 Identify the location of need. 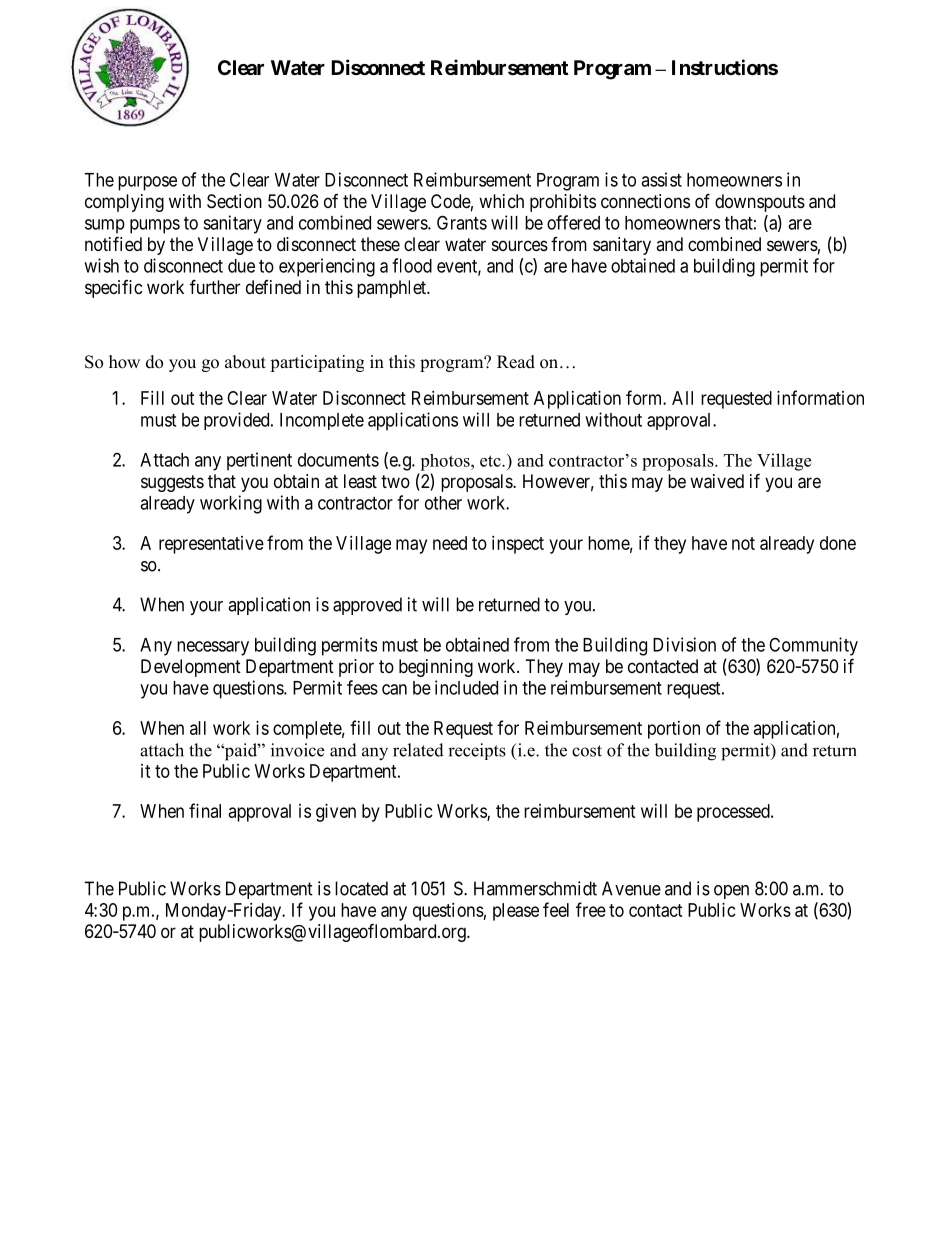
(450, 543).
